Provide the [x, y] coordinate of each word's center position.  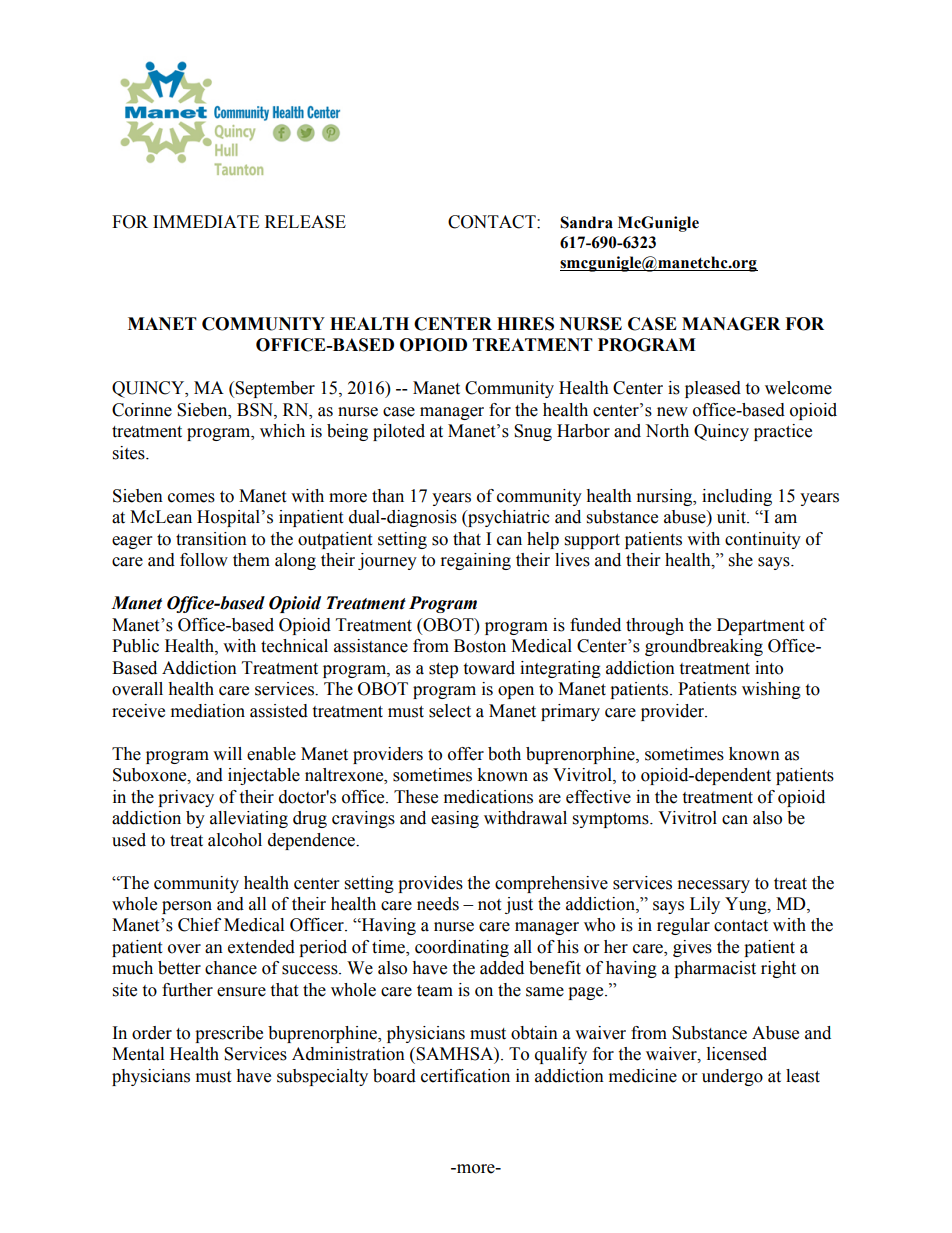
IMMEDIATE [206, 221]
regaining [476, 561]
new [672, 412]
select [450, 711]
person [187, 907]
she [741, 560]
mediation [208, 711]
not [489, 905]
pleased [713, 389]
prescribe [229, 1034]
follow [204, 560]
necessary [714, 886]
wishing [771, 690]
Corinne [142, 410]
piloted [399, 432]
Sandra [586, 222]
